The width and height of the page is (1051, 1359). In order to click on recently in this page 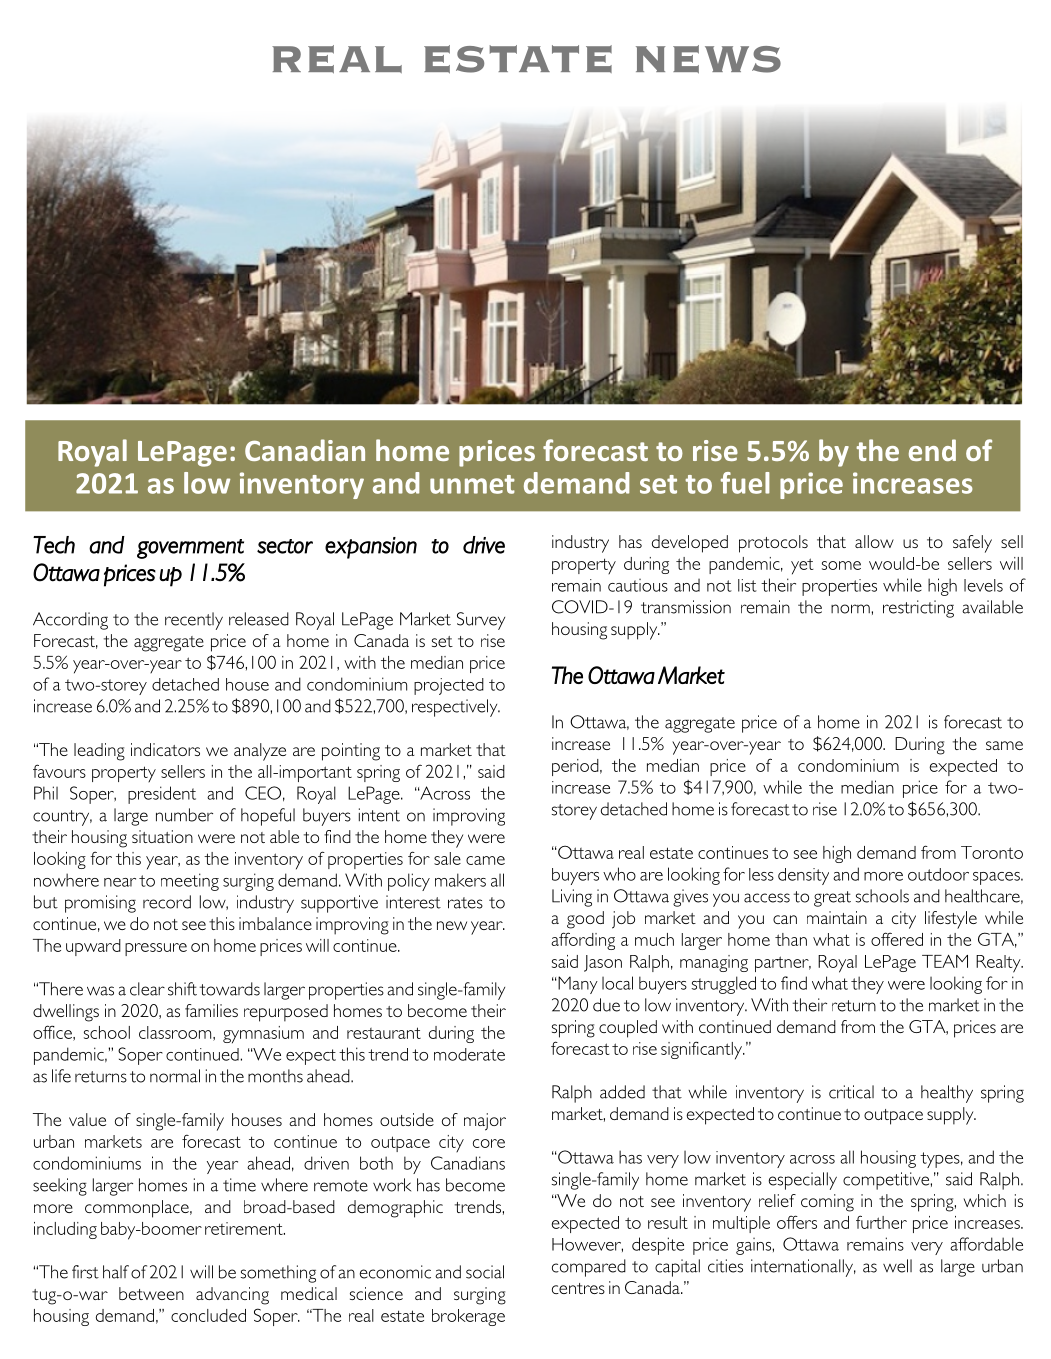, I will do `click(194, 621)`.
